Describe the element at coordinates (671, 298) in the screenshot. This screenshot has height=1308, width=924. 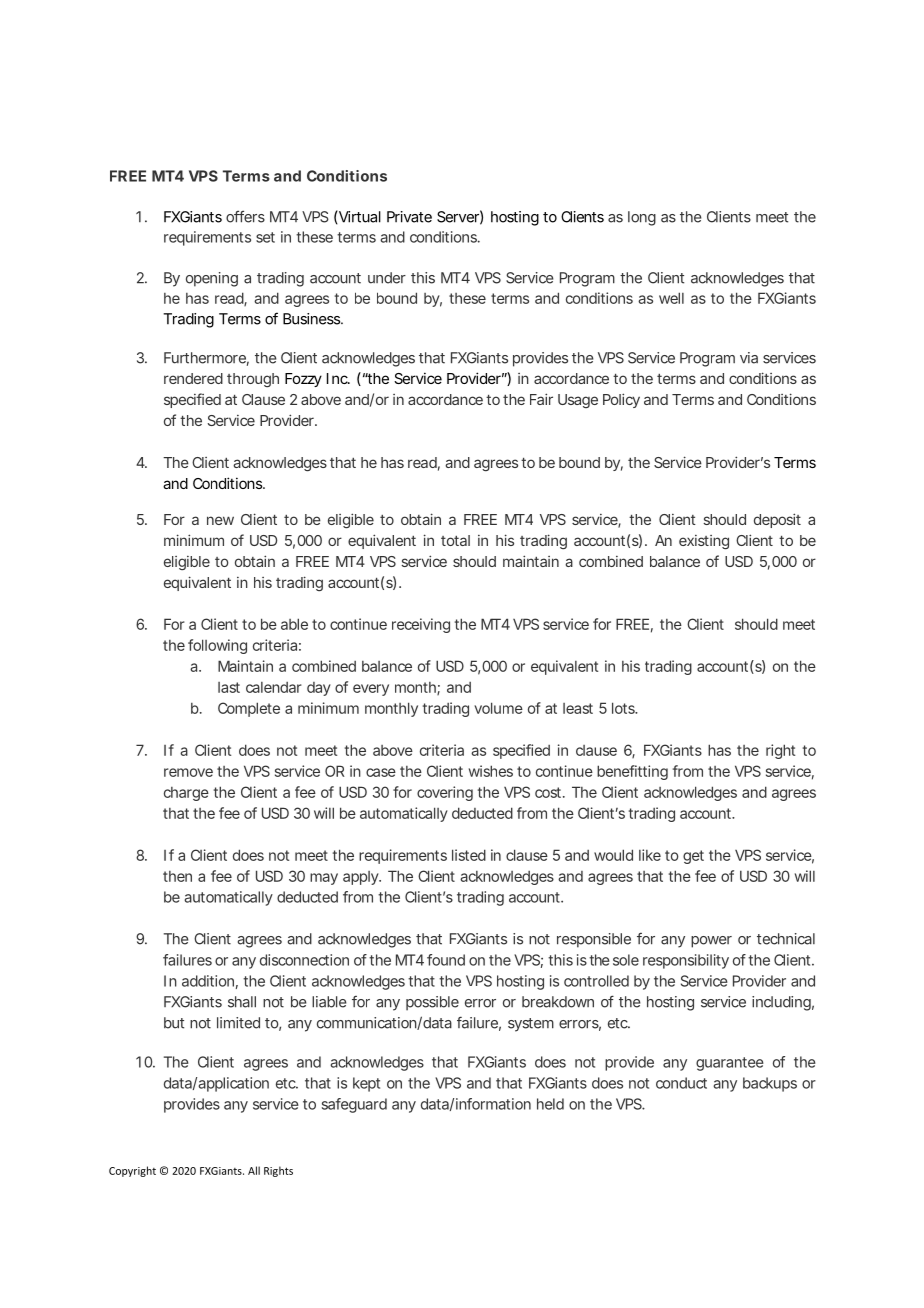
I see `well` at that location.
